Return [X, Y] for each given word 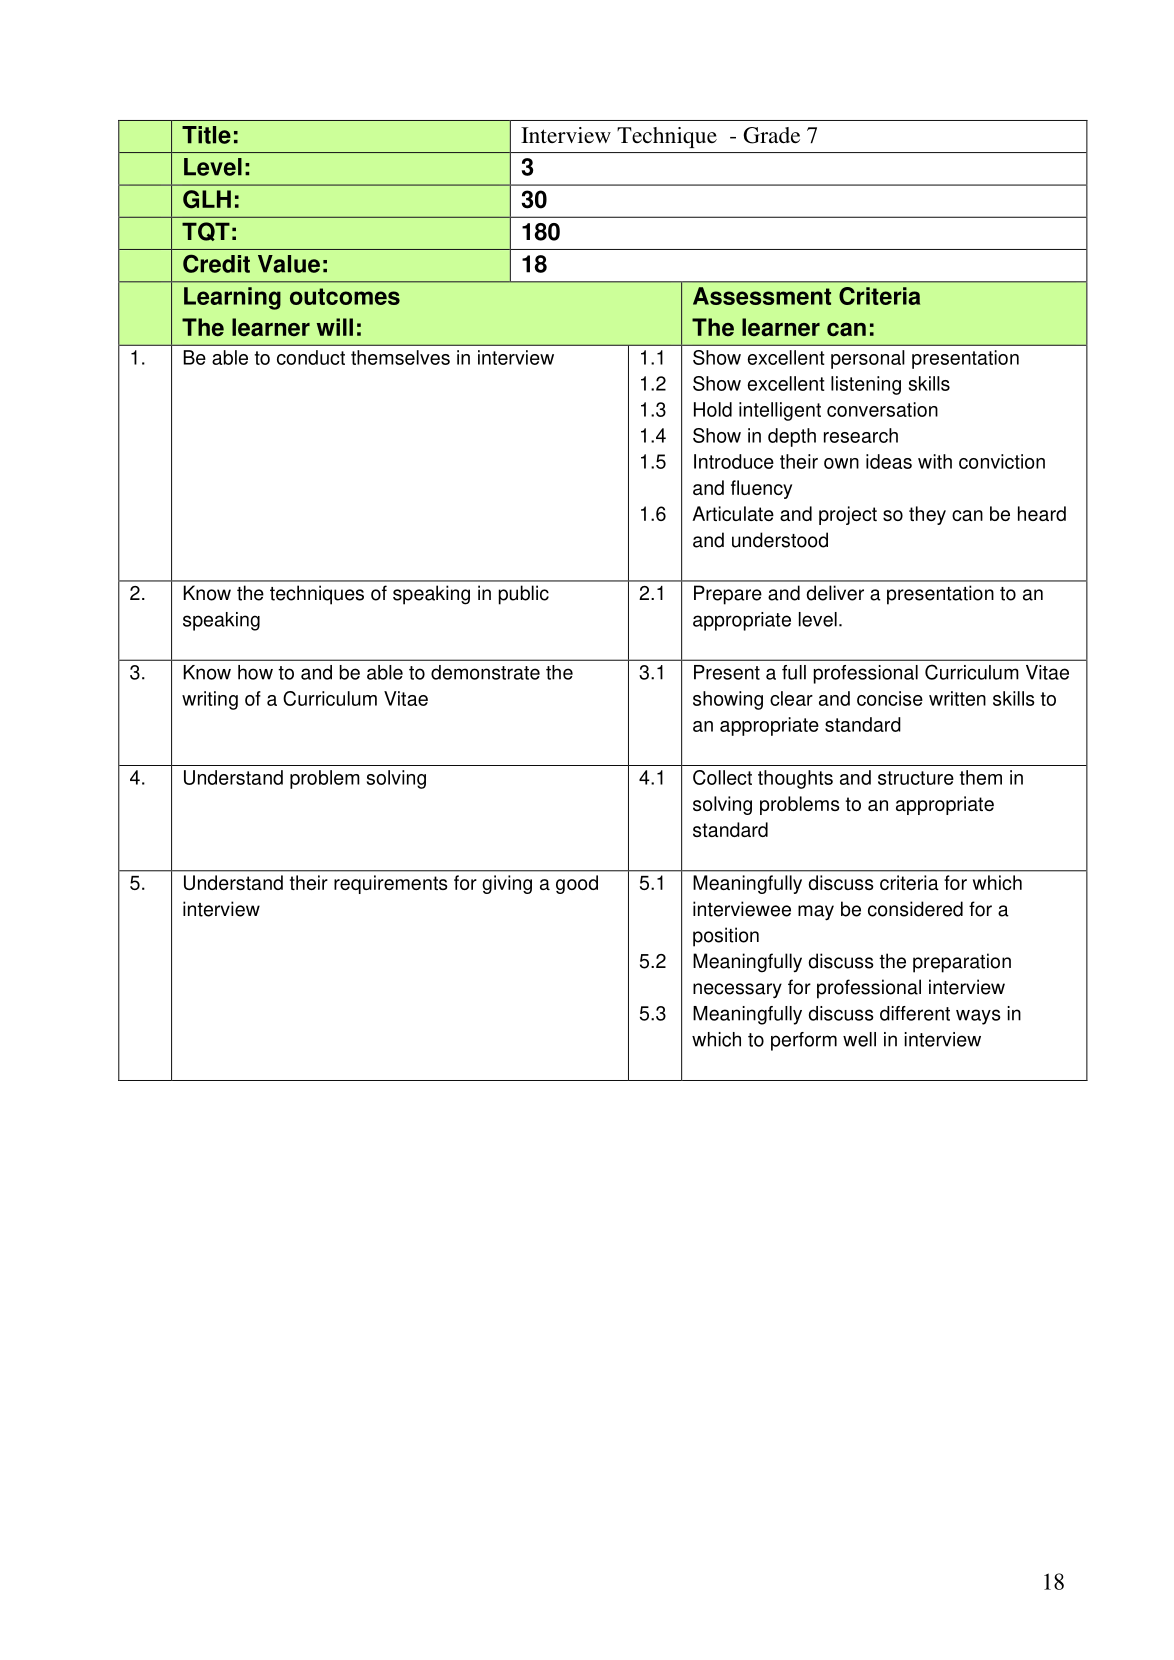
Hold [713, 409]
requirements [391, 884]
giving [507, 884]
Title [206, 135]
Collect [722, 777]
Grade [771, 135]
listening [866, 385]
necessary [737, 991]
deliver [835, 593]
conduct [311, 357]
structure [916, 778]
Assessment [762, 296]
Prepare [728, 595]
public [524, 595]
